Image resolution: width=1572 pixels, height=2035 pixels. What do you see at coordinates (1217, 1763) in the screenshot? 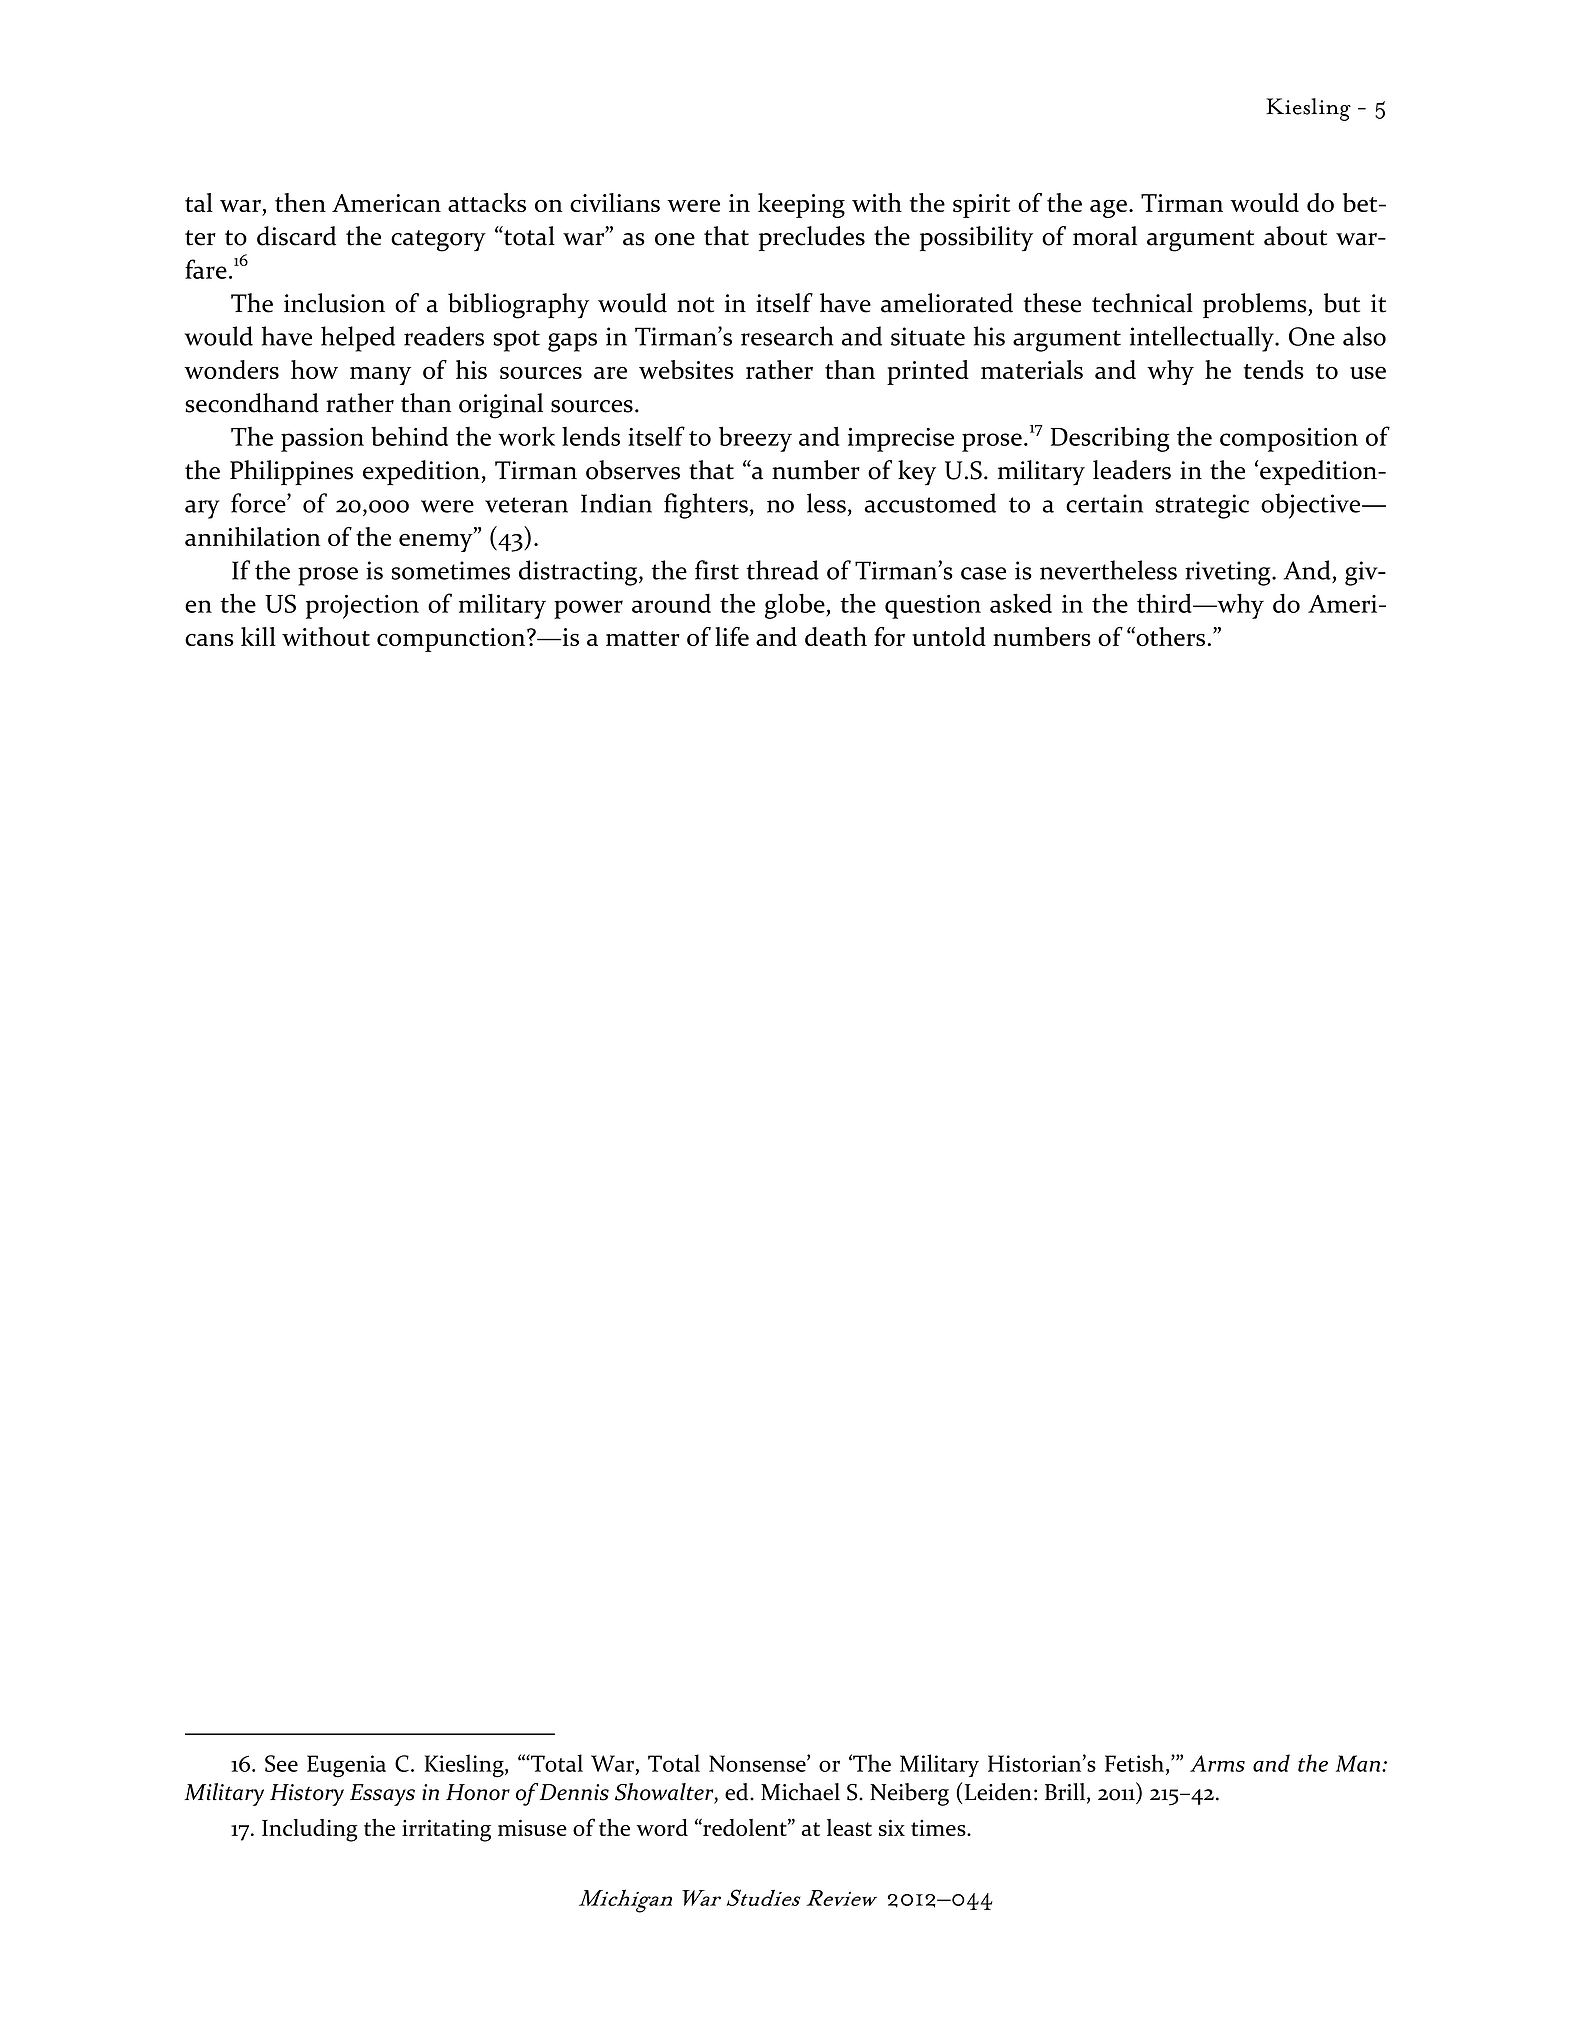
I see `Arms` at bounding box center [1217, 1763].
